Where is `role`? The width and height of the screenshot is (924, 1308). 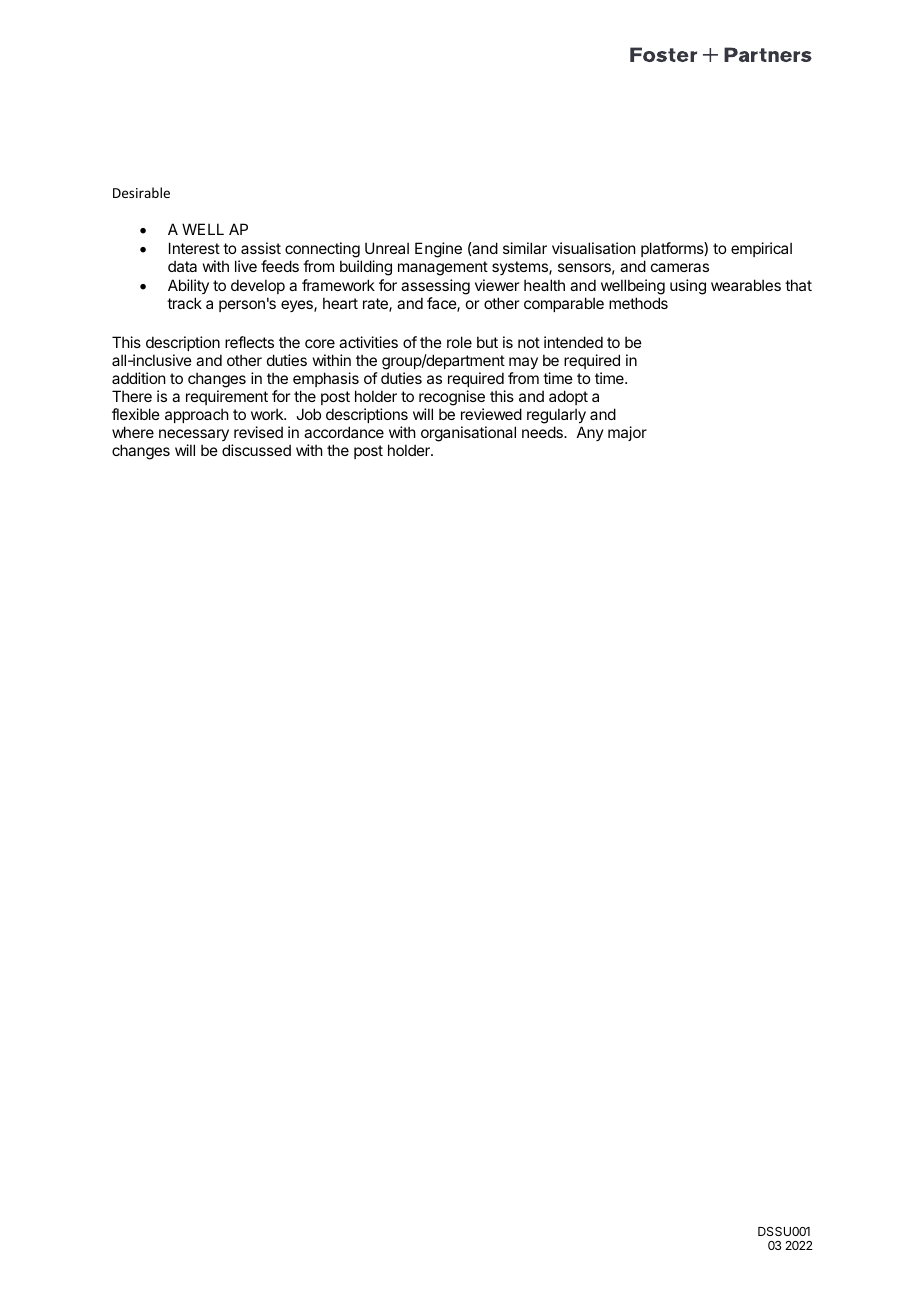 role is located at coordinates (459, 342).
